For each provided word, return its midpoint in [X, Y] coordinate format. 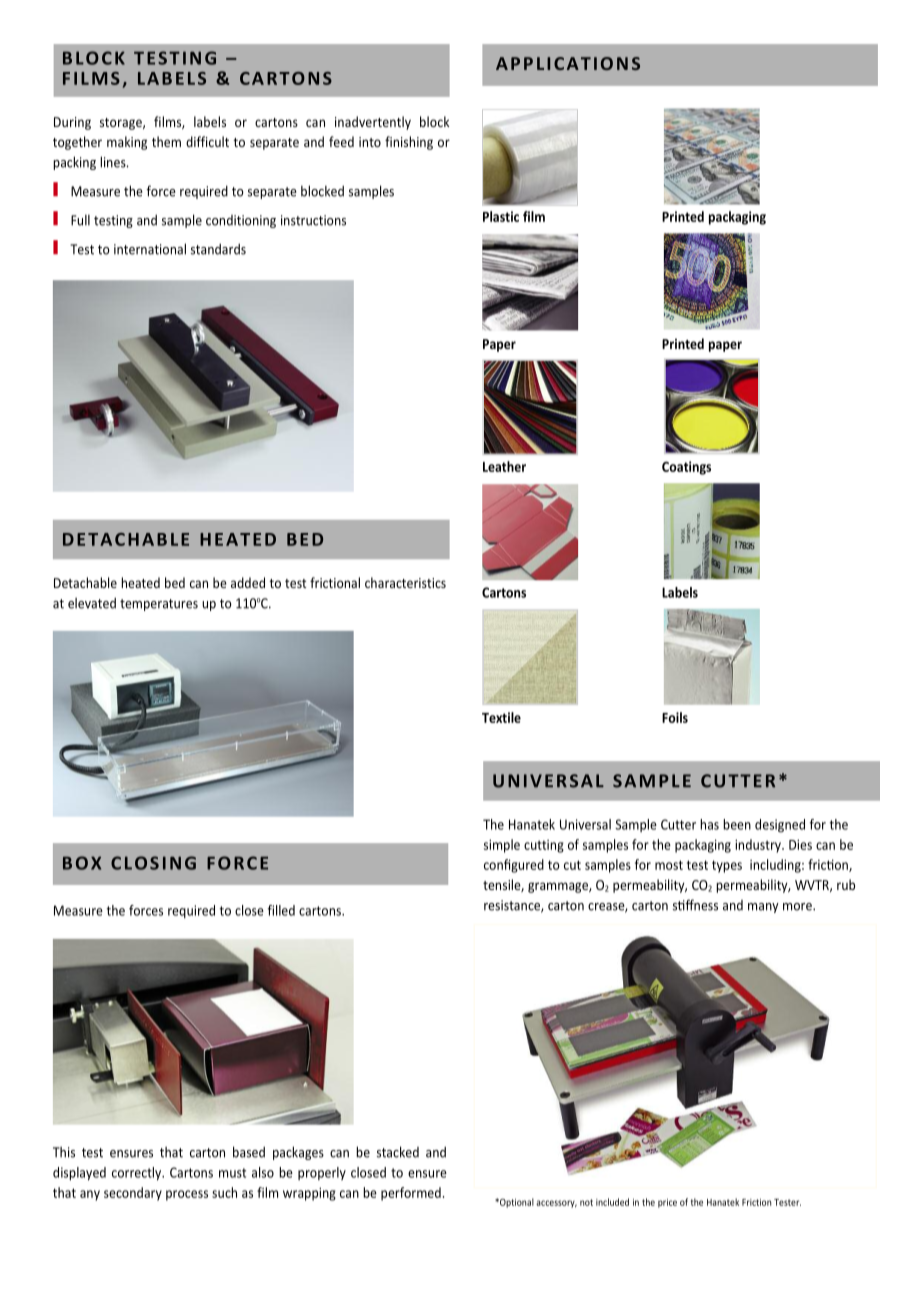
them [166, 141]
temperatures [159, 605]
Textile [501, 717]
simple [502, 846]
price [667, 1203]
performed [411, 1194]
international [150, 249]
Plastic [501, 216]
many [763, 908]
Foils [675, 717]
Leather [504, 466]
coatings [686, 468]
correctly [138, 1174]
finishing [409, 143]
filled [281, 910]
